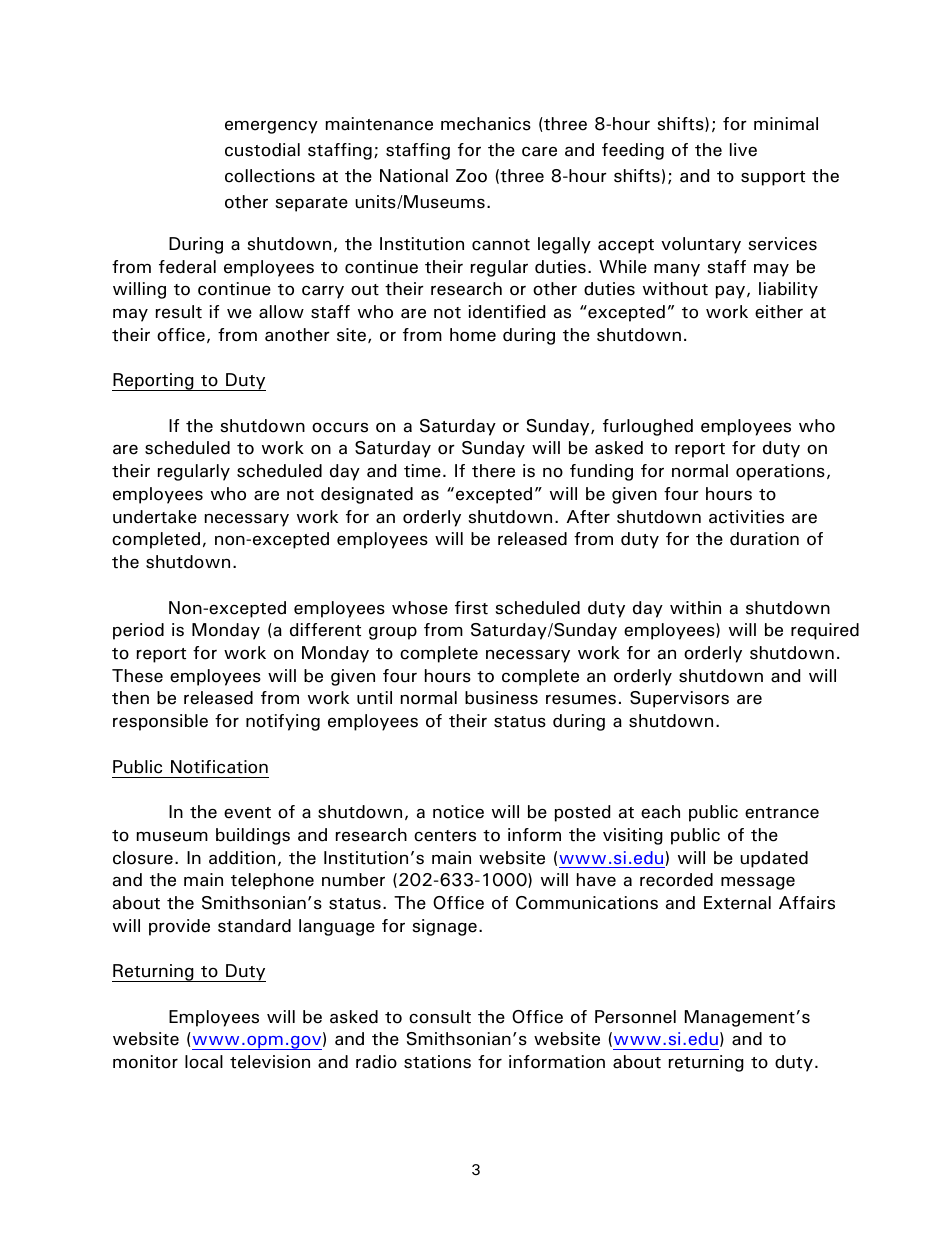  Describe the element at coordinates (458, 812) in the screenshot. I see `notice` at that location.
